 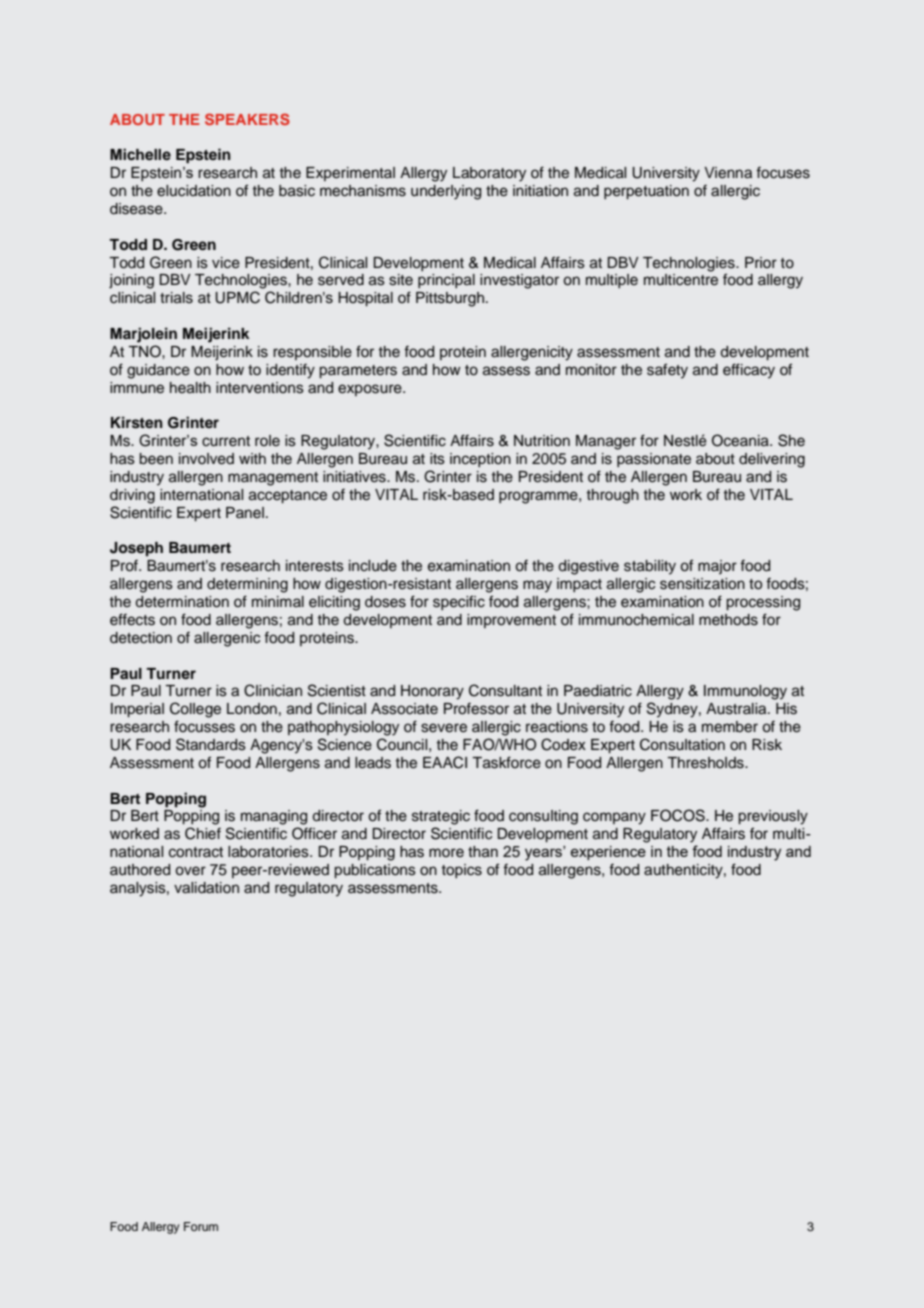 I want to click on Immunology, so click(x=745, y=692).
